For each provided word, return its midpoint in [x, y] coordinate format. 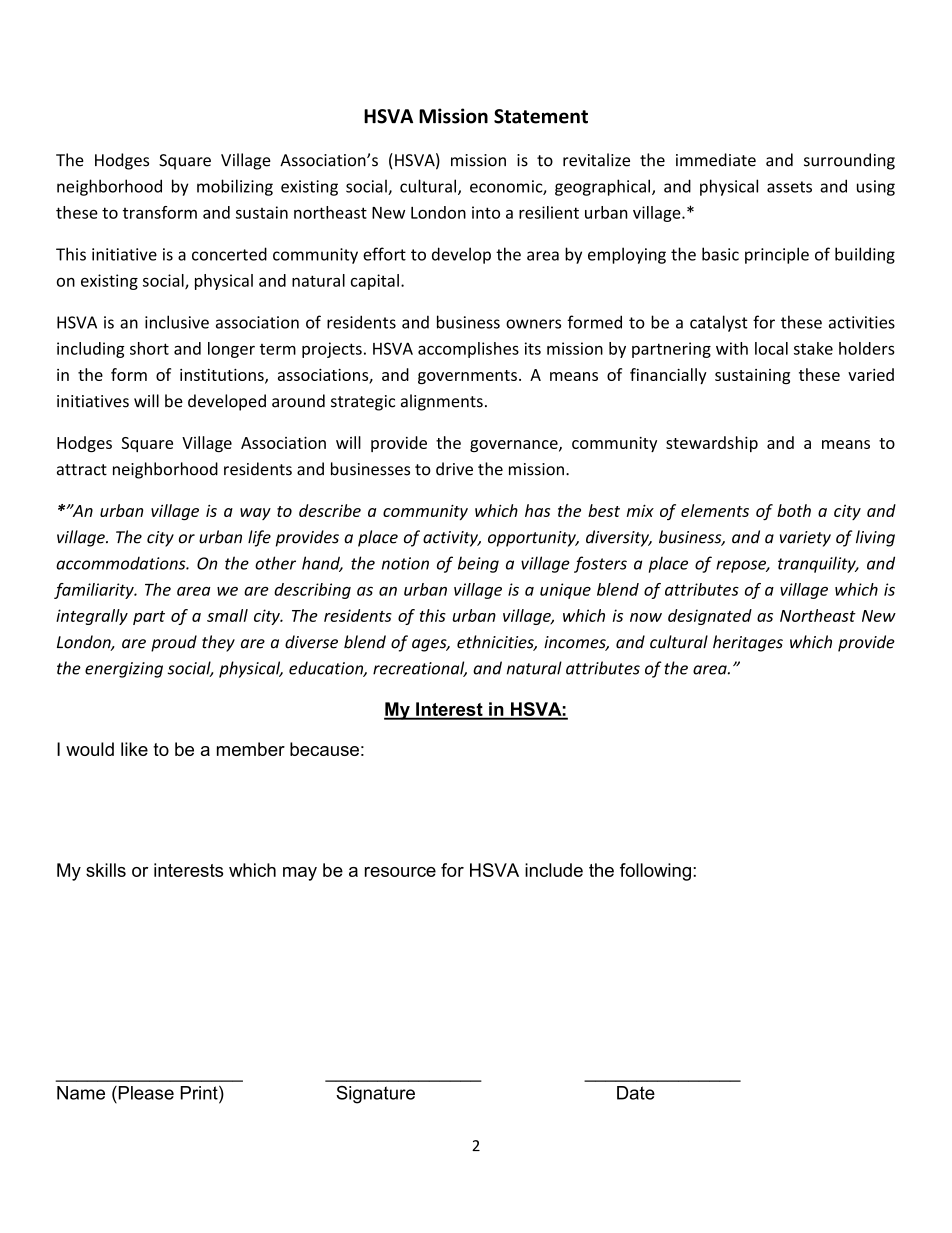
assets [789, 187]
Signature [375, 1095]
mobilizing [235, 187]
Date [636, 1093]
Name [81, 1093]
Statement [541, 116]
